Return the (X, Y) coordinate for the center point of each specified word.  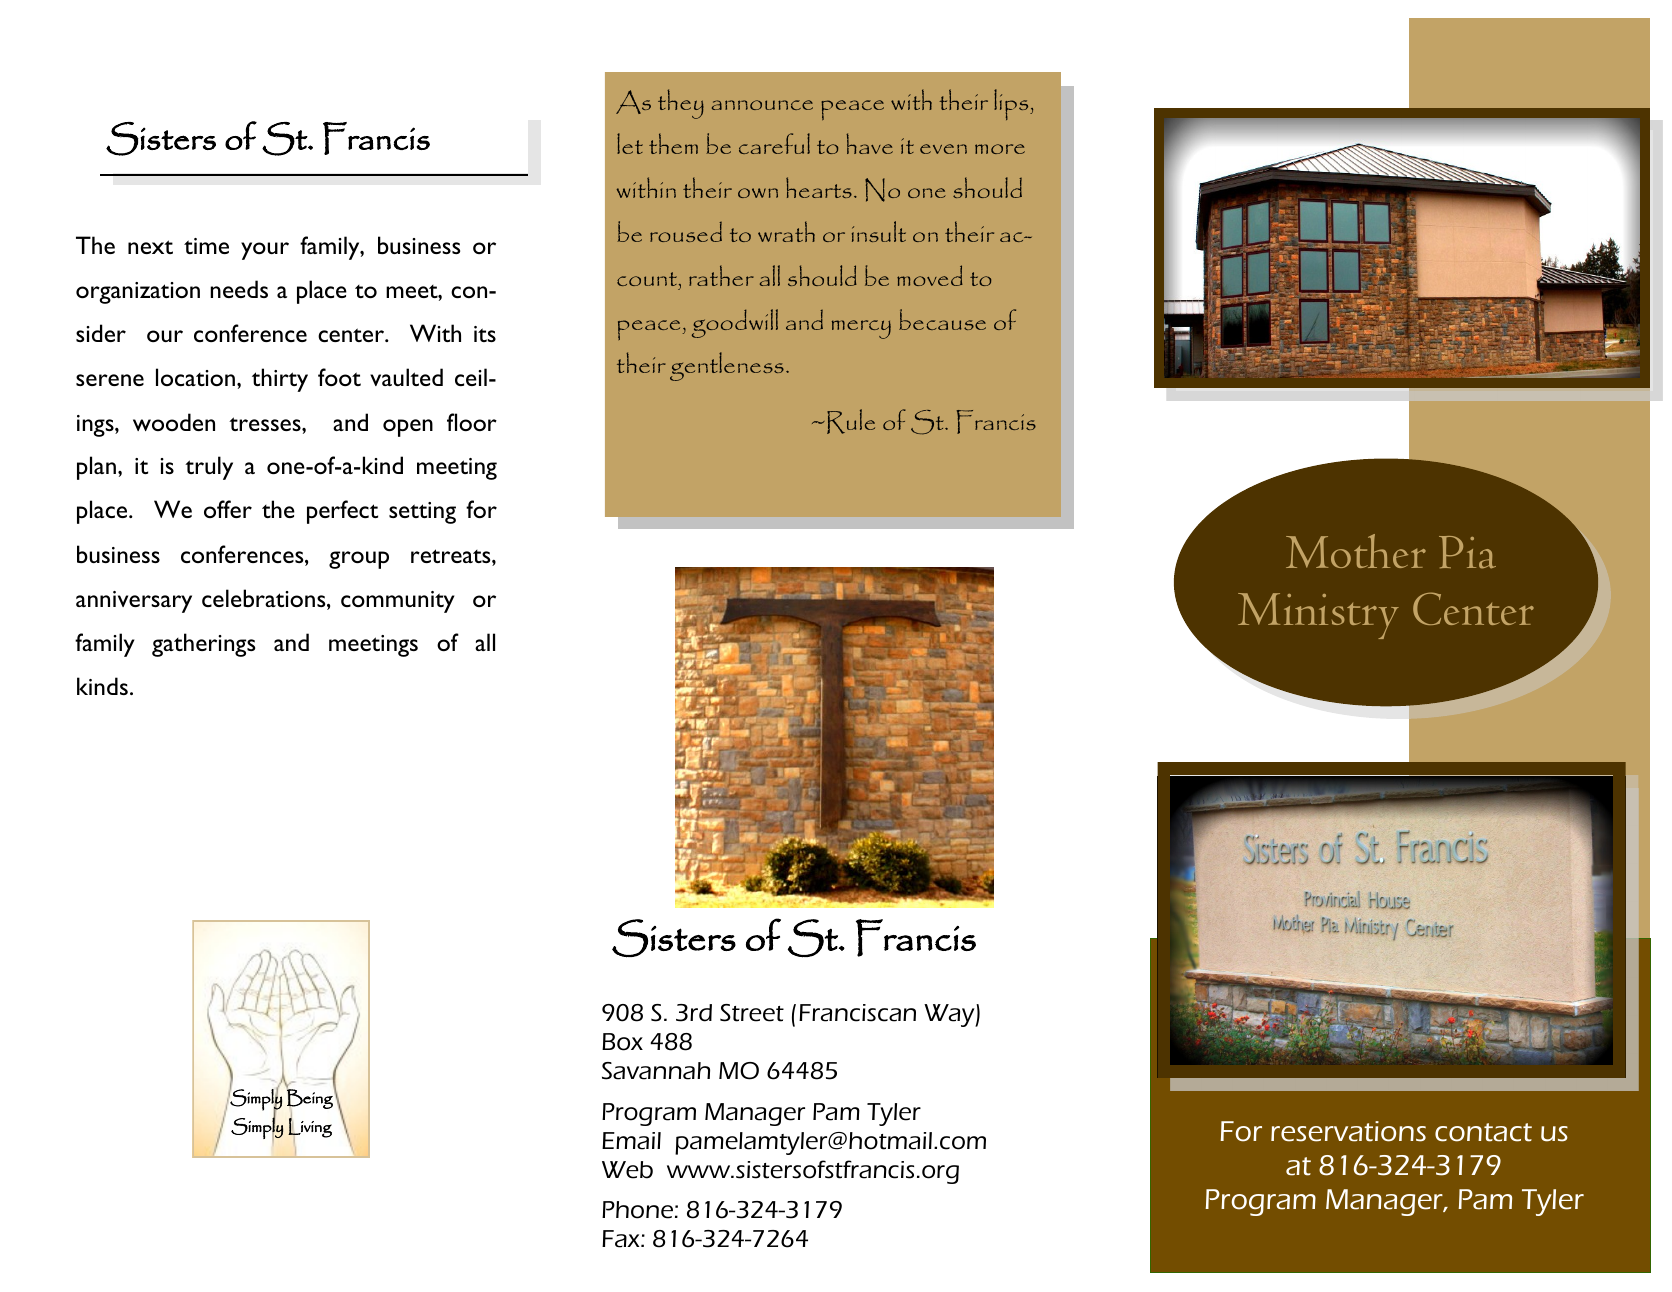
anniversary (134, 602)
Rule (851, 421)
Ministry (1318, 616)
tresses (266, 424)
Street (752, 1013)
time (206, 246)
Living (310, 1128)
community (398, 602)
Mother (1356, 551)
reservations (1348, 1131)
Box (622, 1042)
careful (774, 143)
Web (627, 1170)
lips (1012, 104)
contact (1483, 1132)
